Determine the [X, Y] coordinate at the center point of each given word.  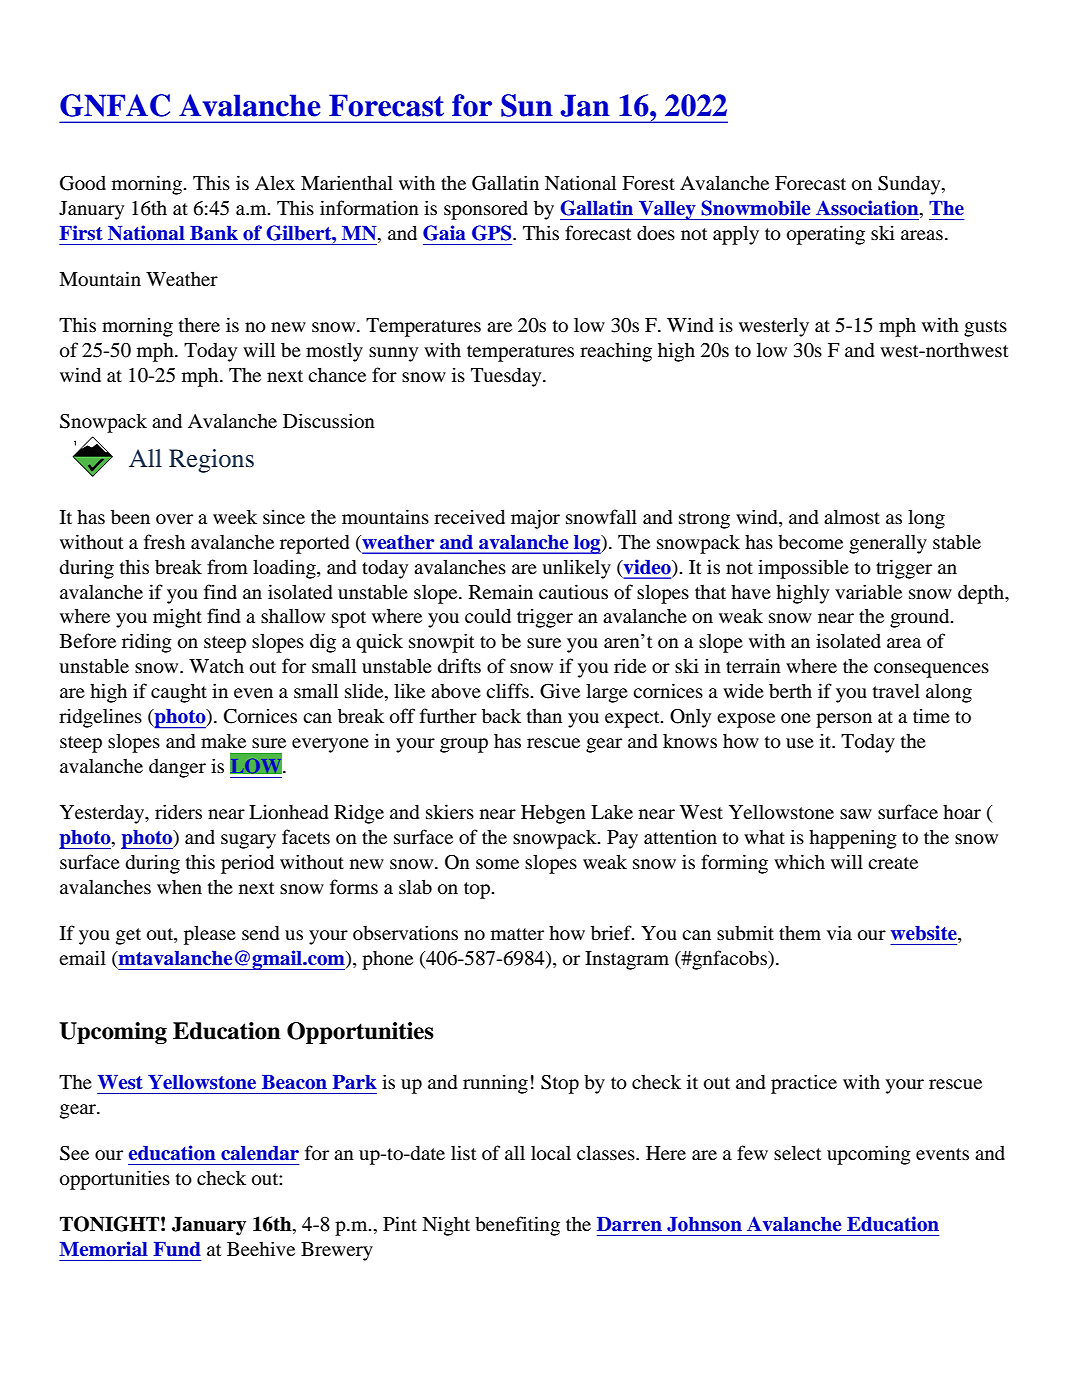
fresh [164, 541]
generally [888, 544]
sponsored [486, 210]
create [893, 863]
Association [868, 209]
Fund [177, 1249]
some [497, 864]
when [179, 887]
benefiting [517, 1226]
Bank [214, 233]
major [535, 519]
